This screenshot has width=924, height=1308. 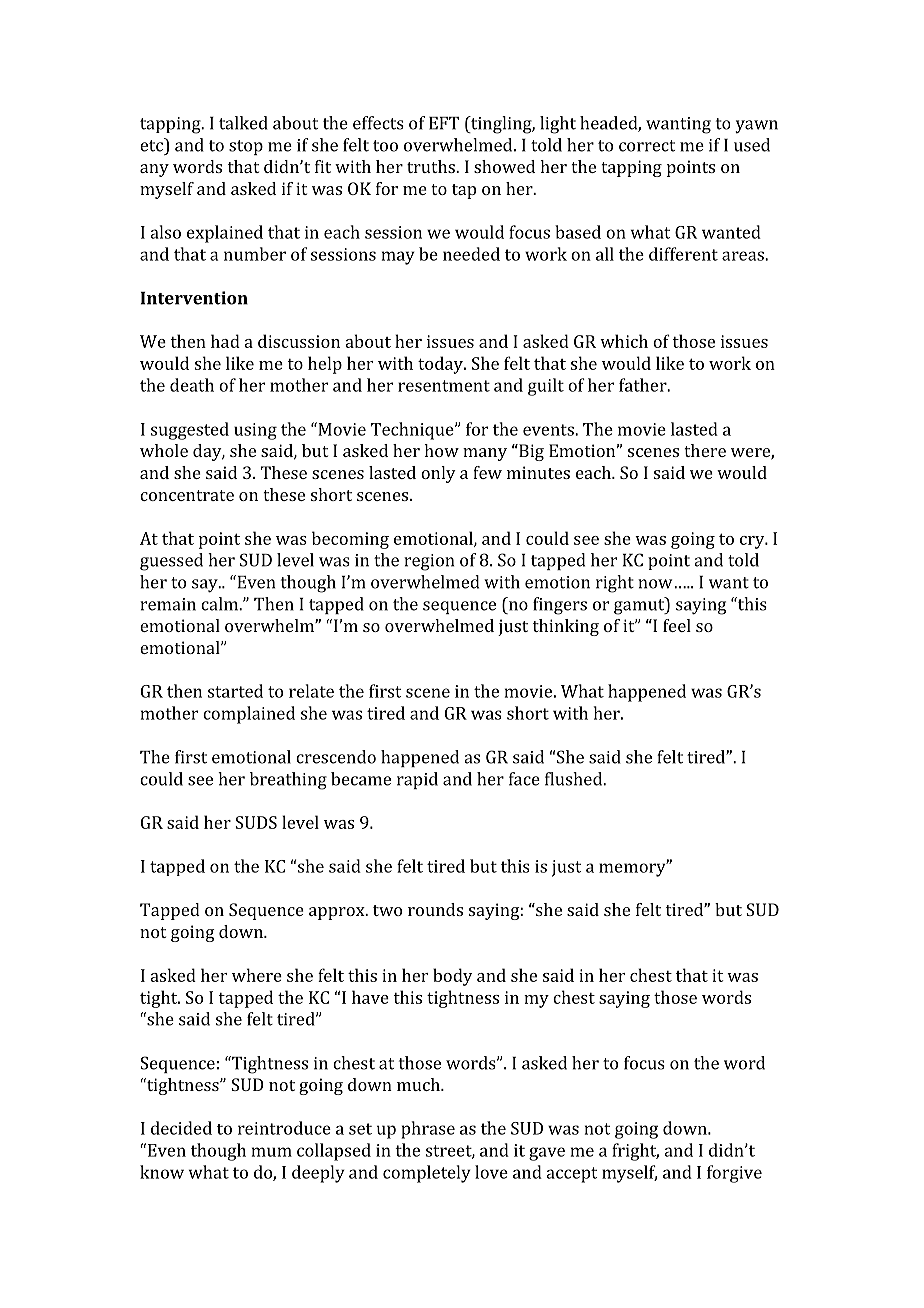 I want to click on truths, so click(x=432, y=166).
